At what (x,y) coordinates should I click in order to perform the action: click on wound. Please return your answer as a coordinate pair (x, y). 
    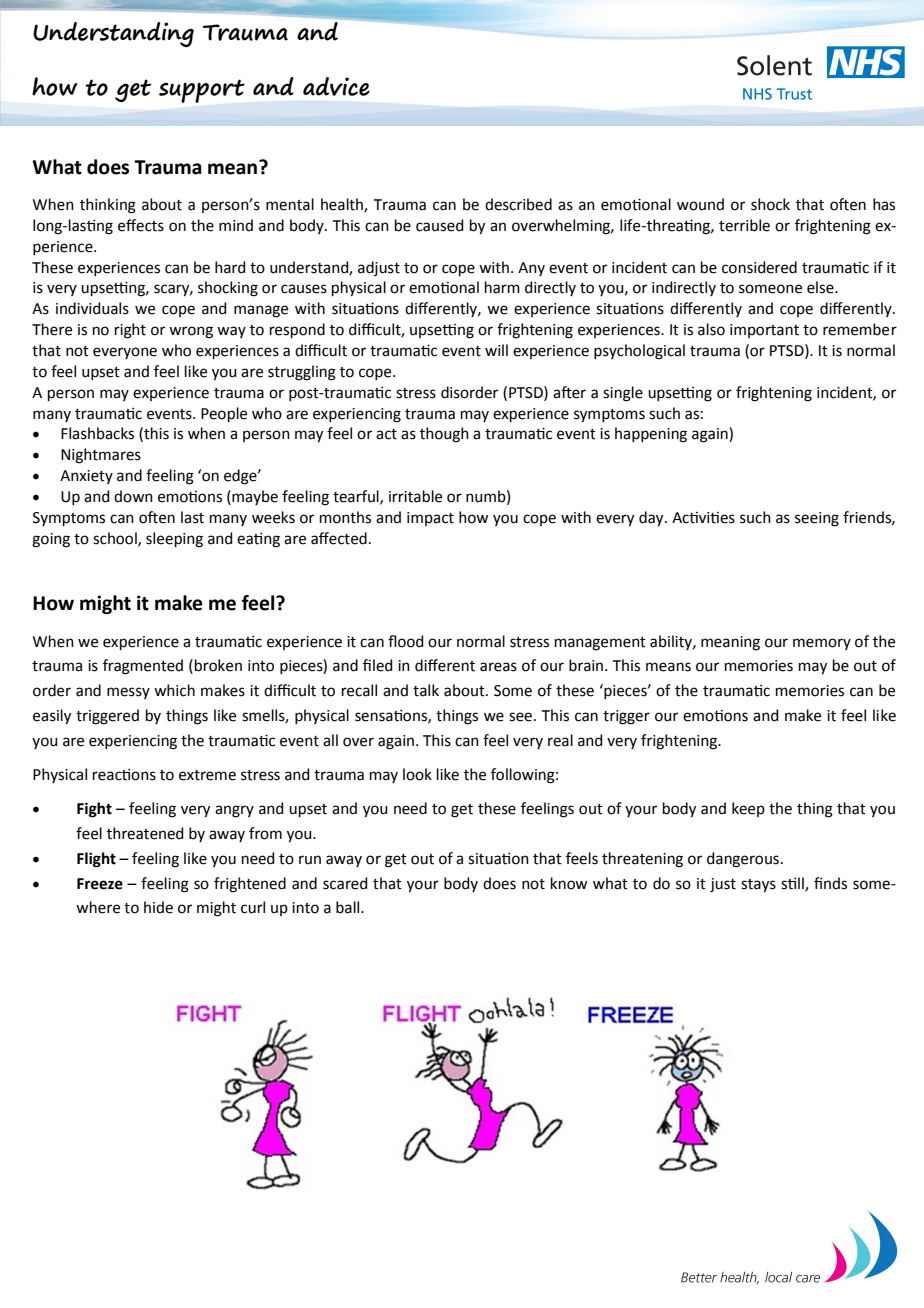
    Looking at the image, I should click on (700, 204).
